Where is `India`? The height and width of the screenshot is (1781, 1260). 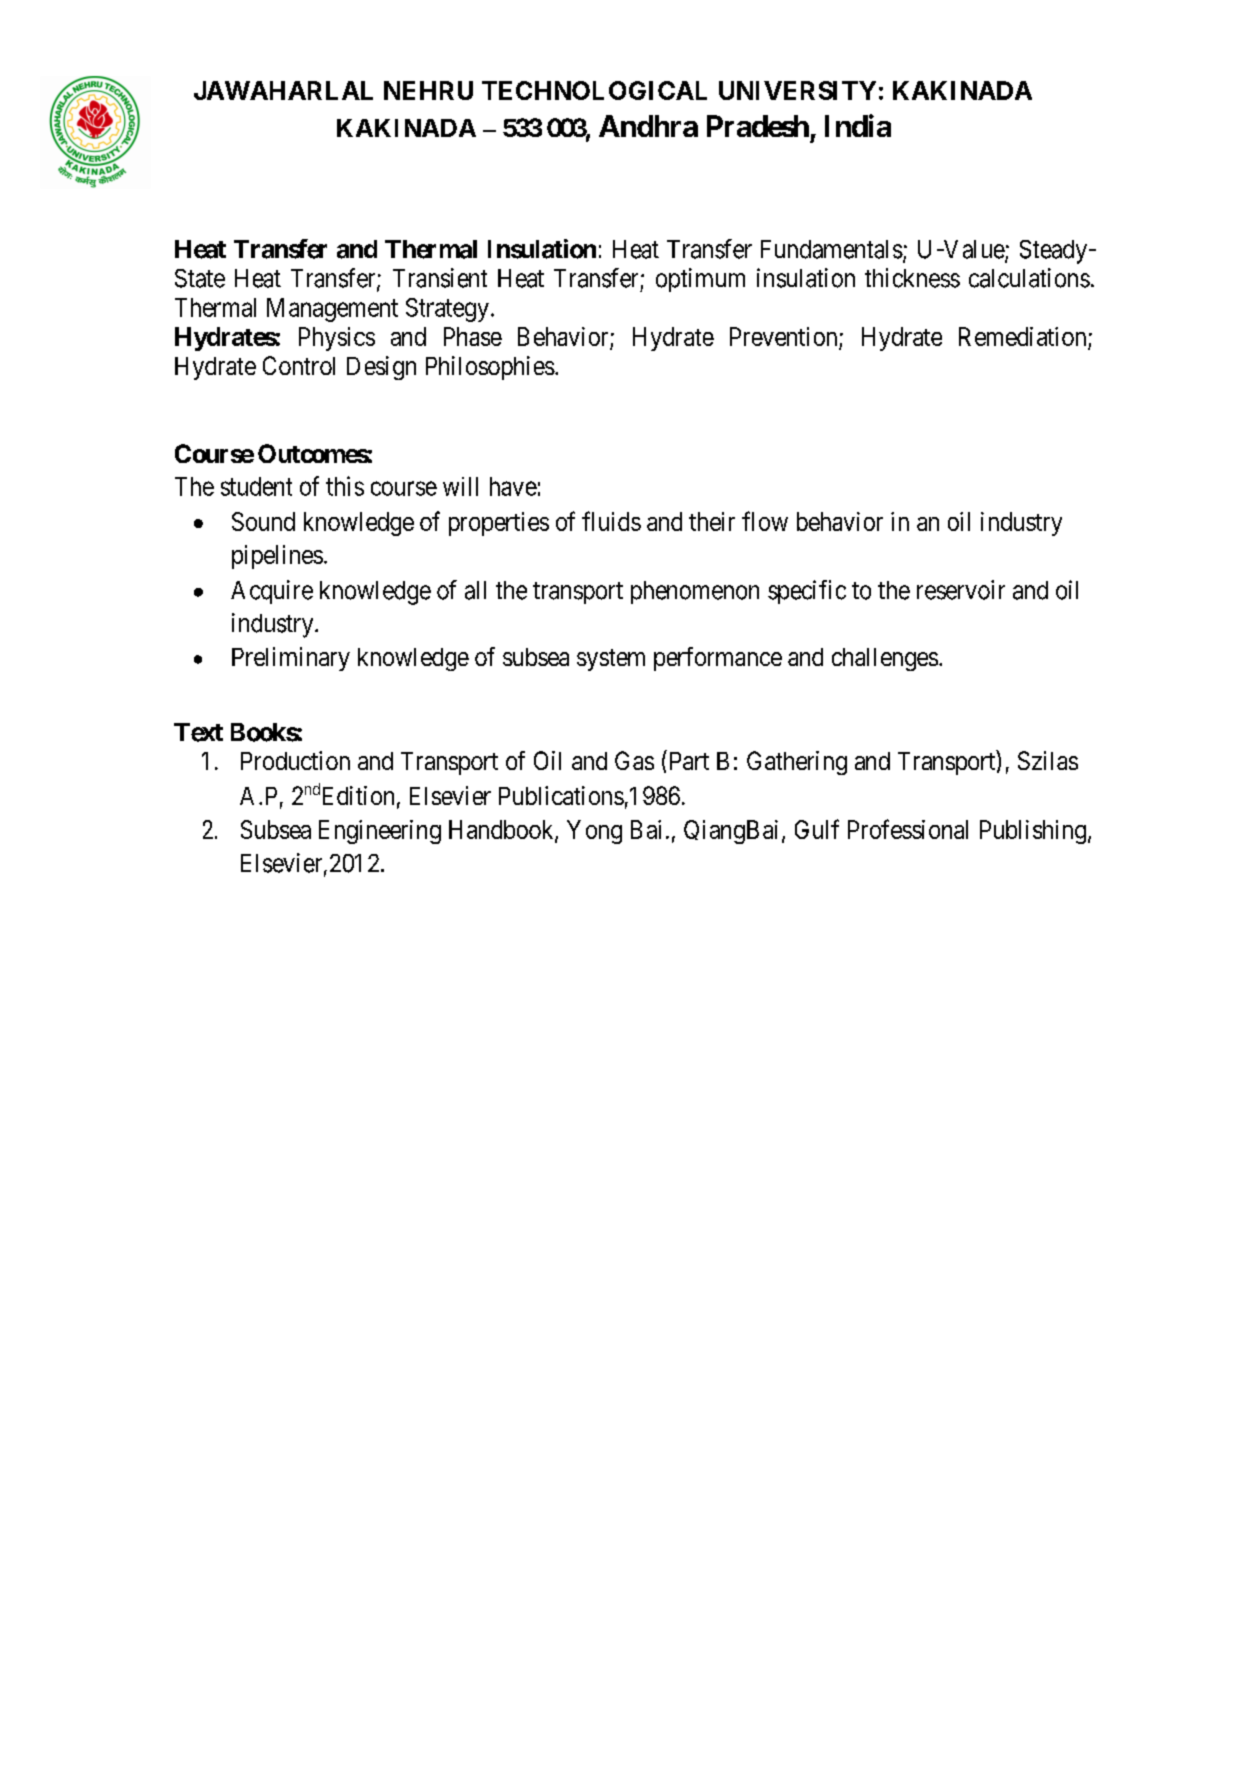 India is located at coordinates (858, 125).
